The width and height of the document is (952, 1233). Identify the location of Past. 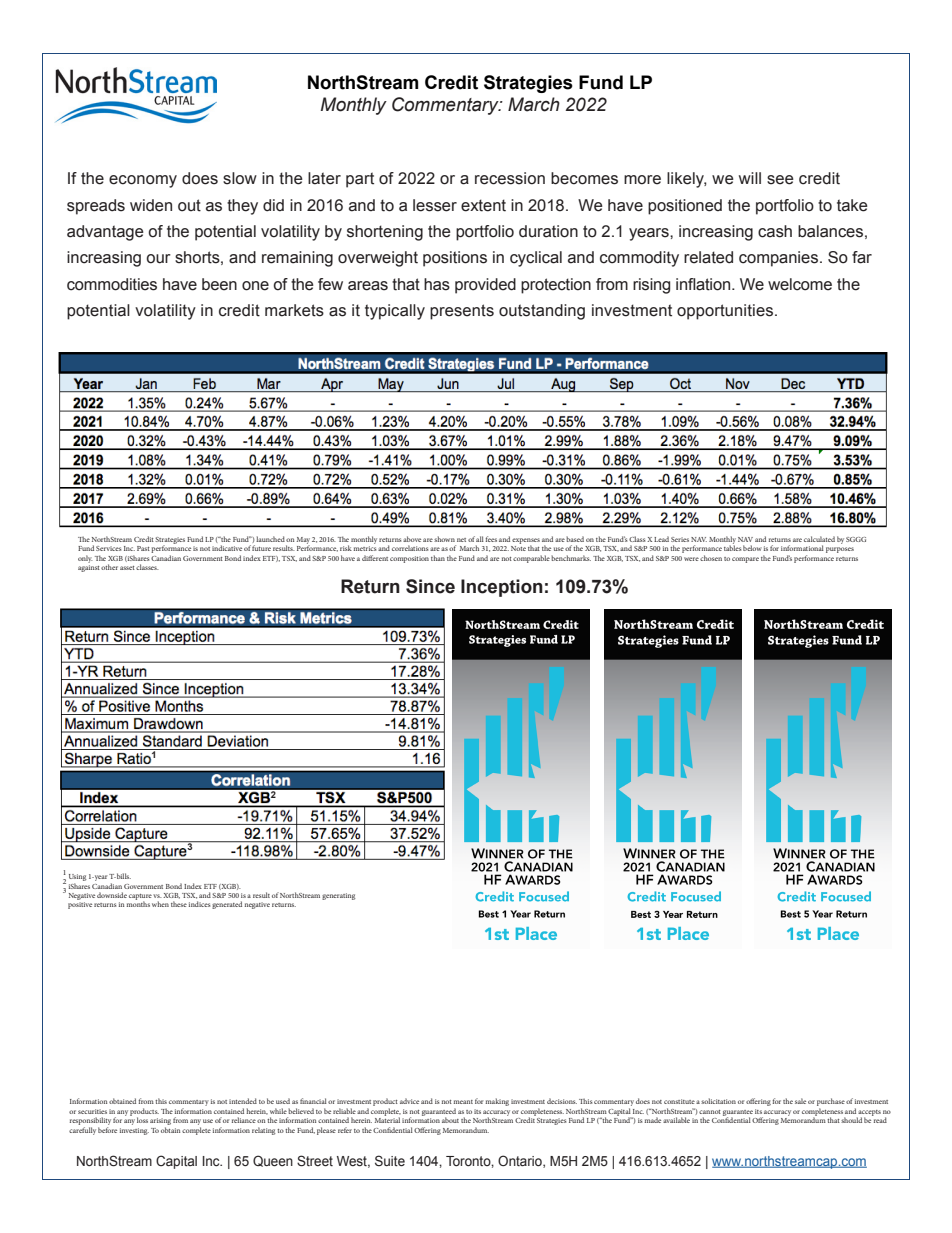
(143, 548).
